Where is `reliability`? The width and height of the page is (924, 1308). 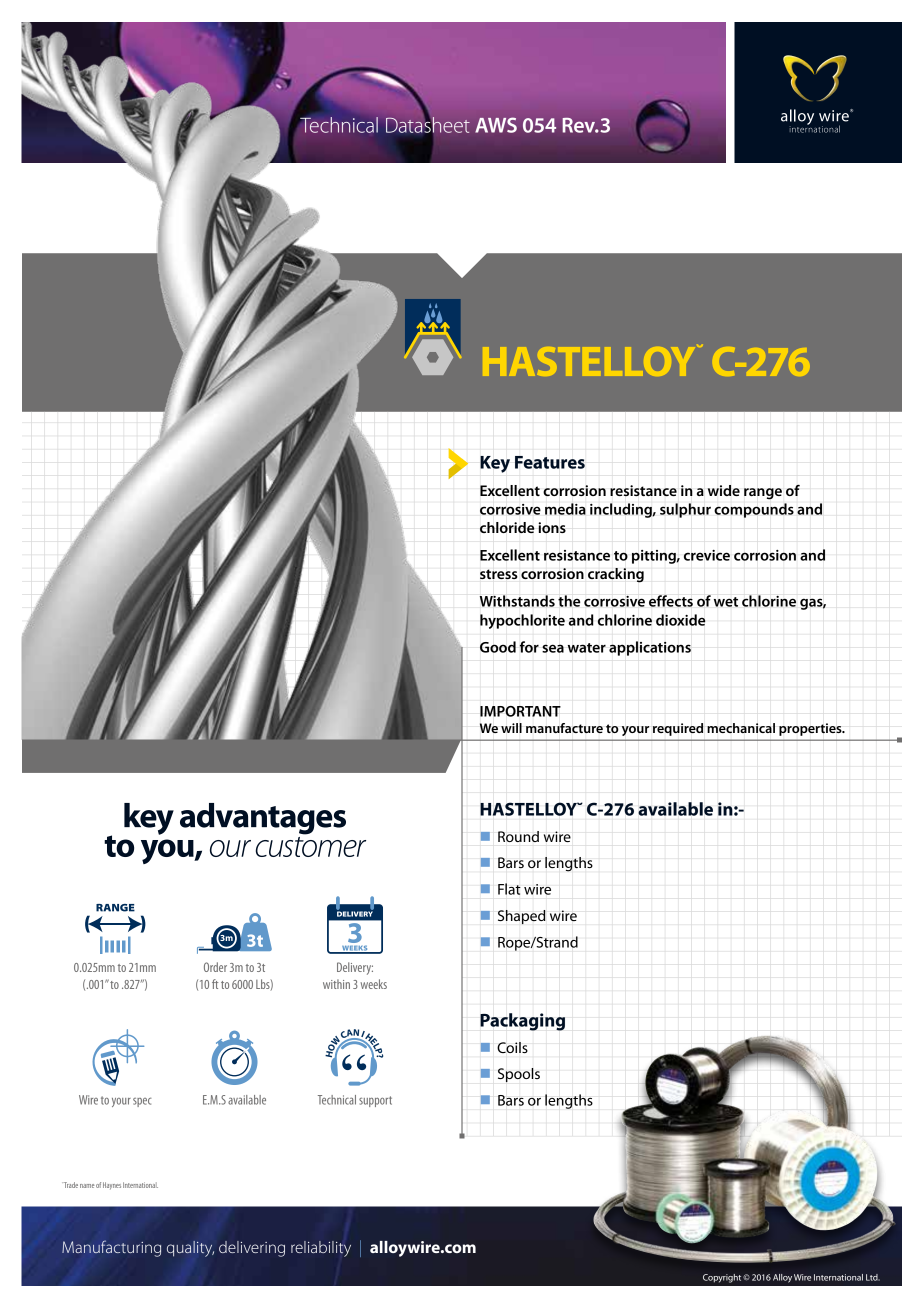
reliability is located at coordinates (321, 1249).
